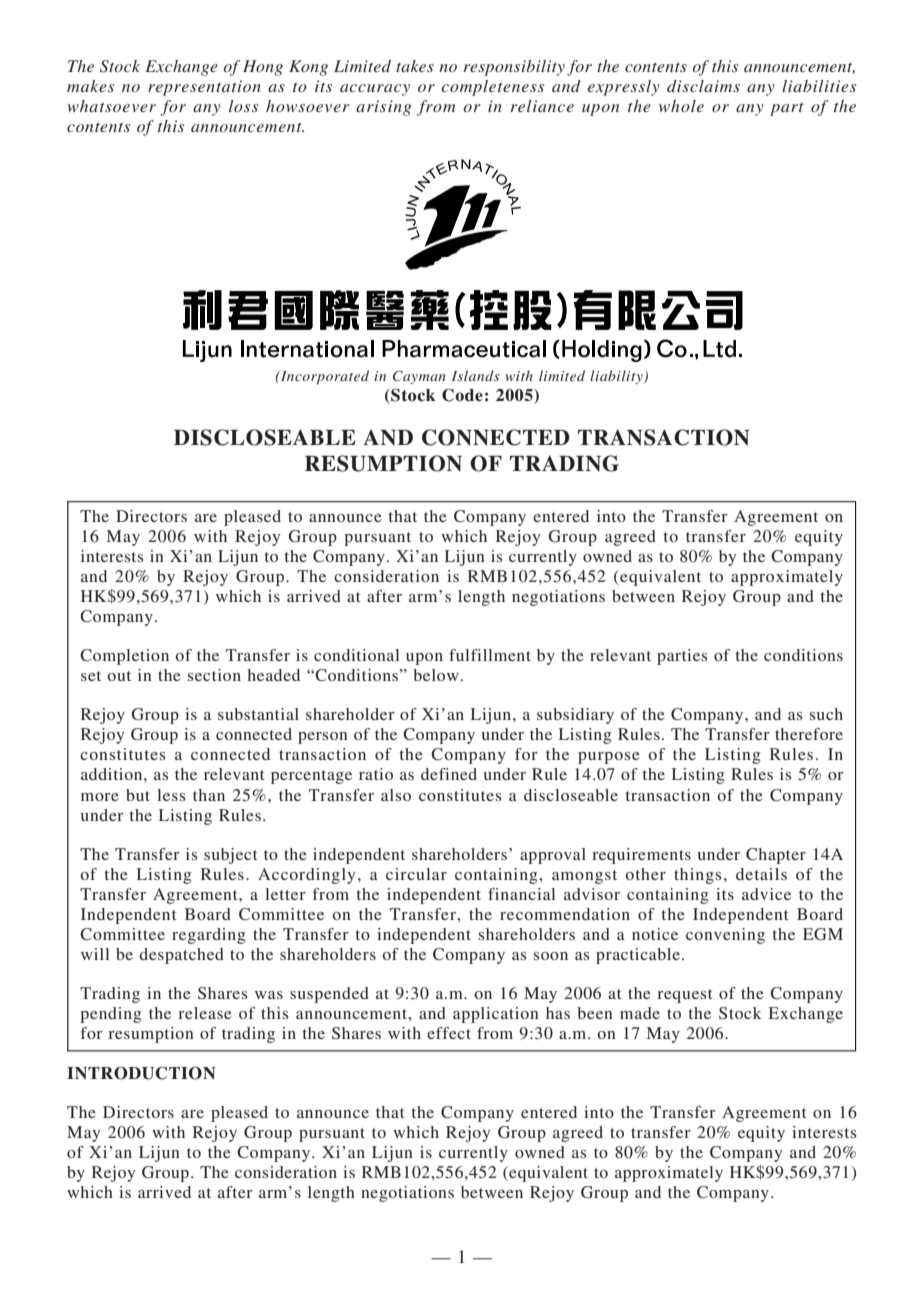 This screenshot has width=924, height=1308. Describe the element at coordinates (449, 1033) in the screenshot. I see `effect` at that location.
